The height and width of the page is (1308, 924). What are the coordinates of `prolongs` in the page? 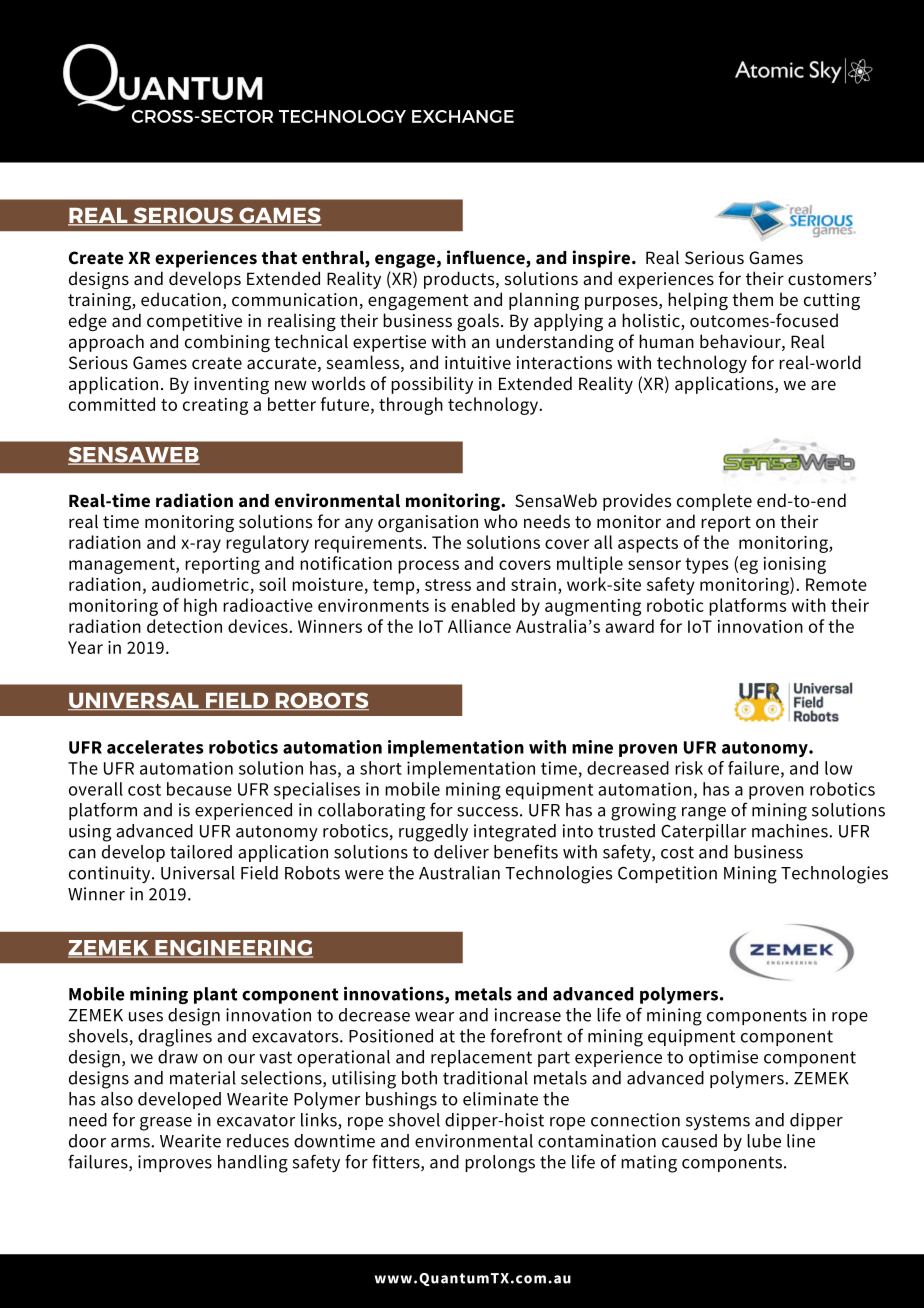 It's located at (500, 1164).
